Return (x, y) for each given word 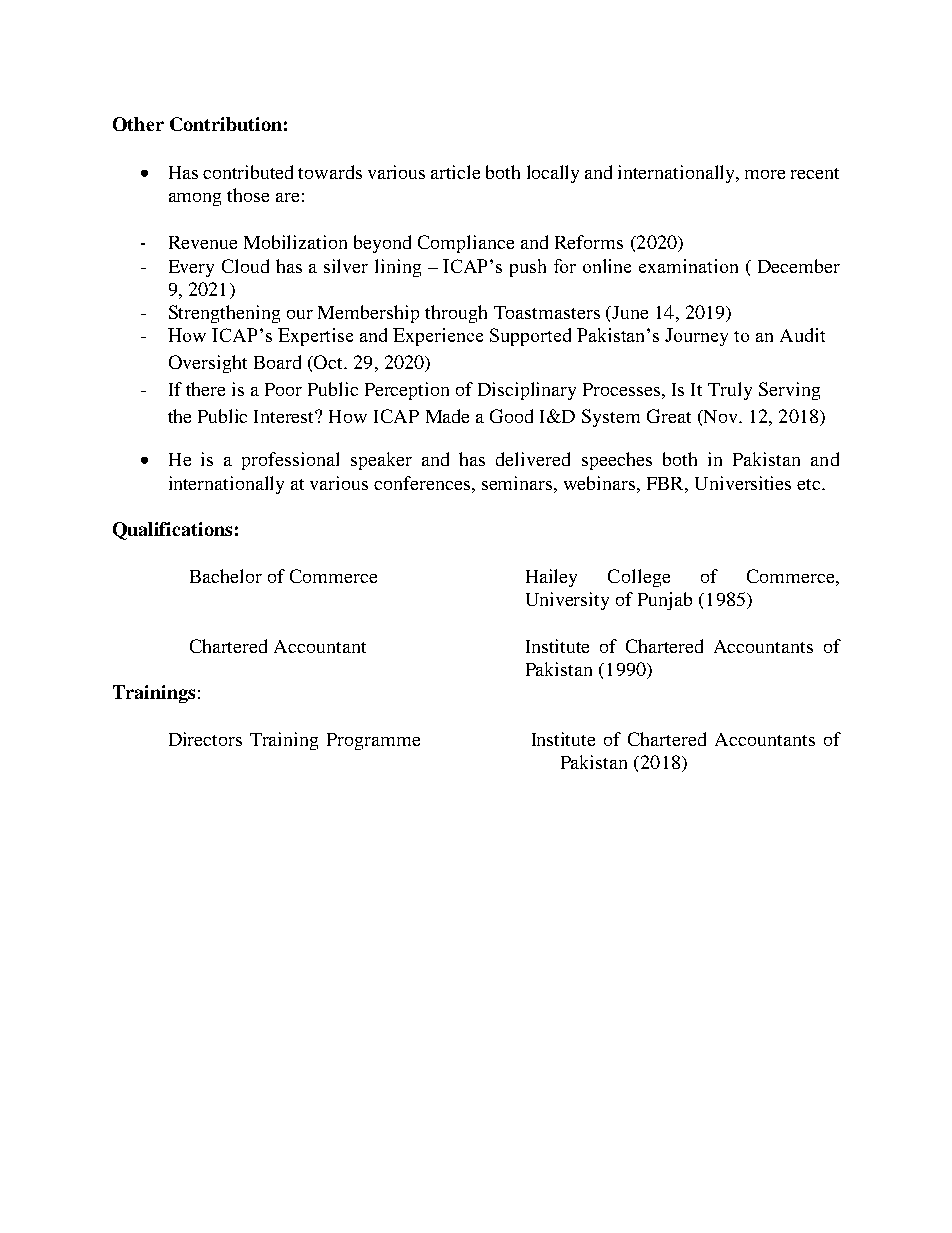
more (765, 174)
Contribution (226, 124)
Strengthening (224, 314)
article (455, 172)
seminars (518, 483)
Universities (743, 483)
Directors (205, 739)
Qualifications (172, 531)
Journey (696, 337)
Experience (438, 337)
